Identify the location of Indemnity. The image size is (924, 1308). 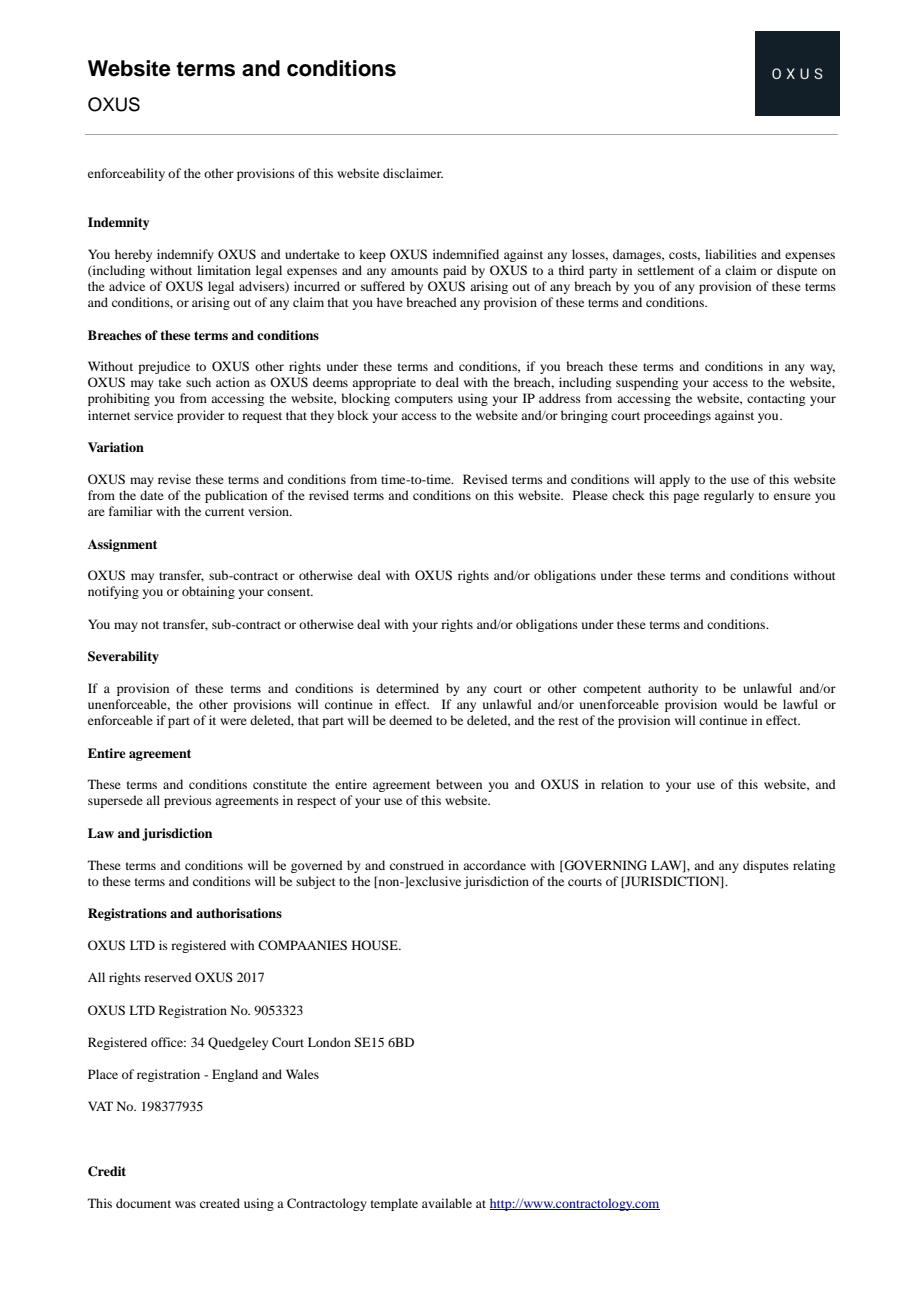
(118, 223).
